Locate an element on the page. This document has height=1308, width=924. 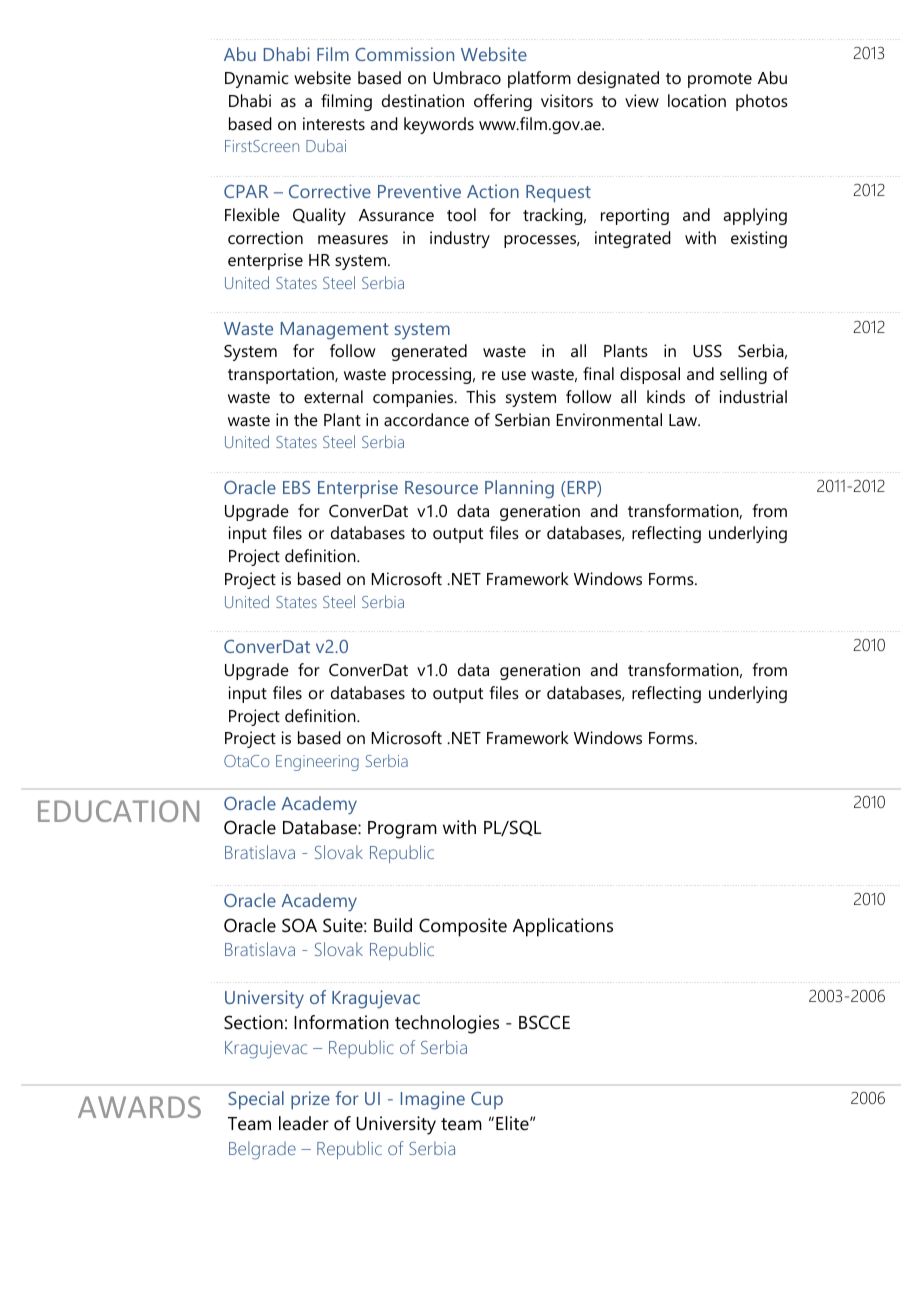
Imagine is located at coordinates (433, 1100).
